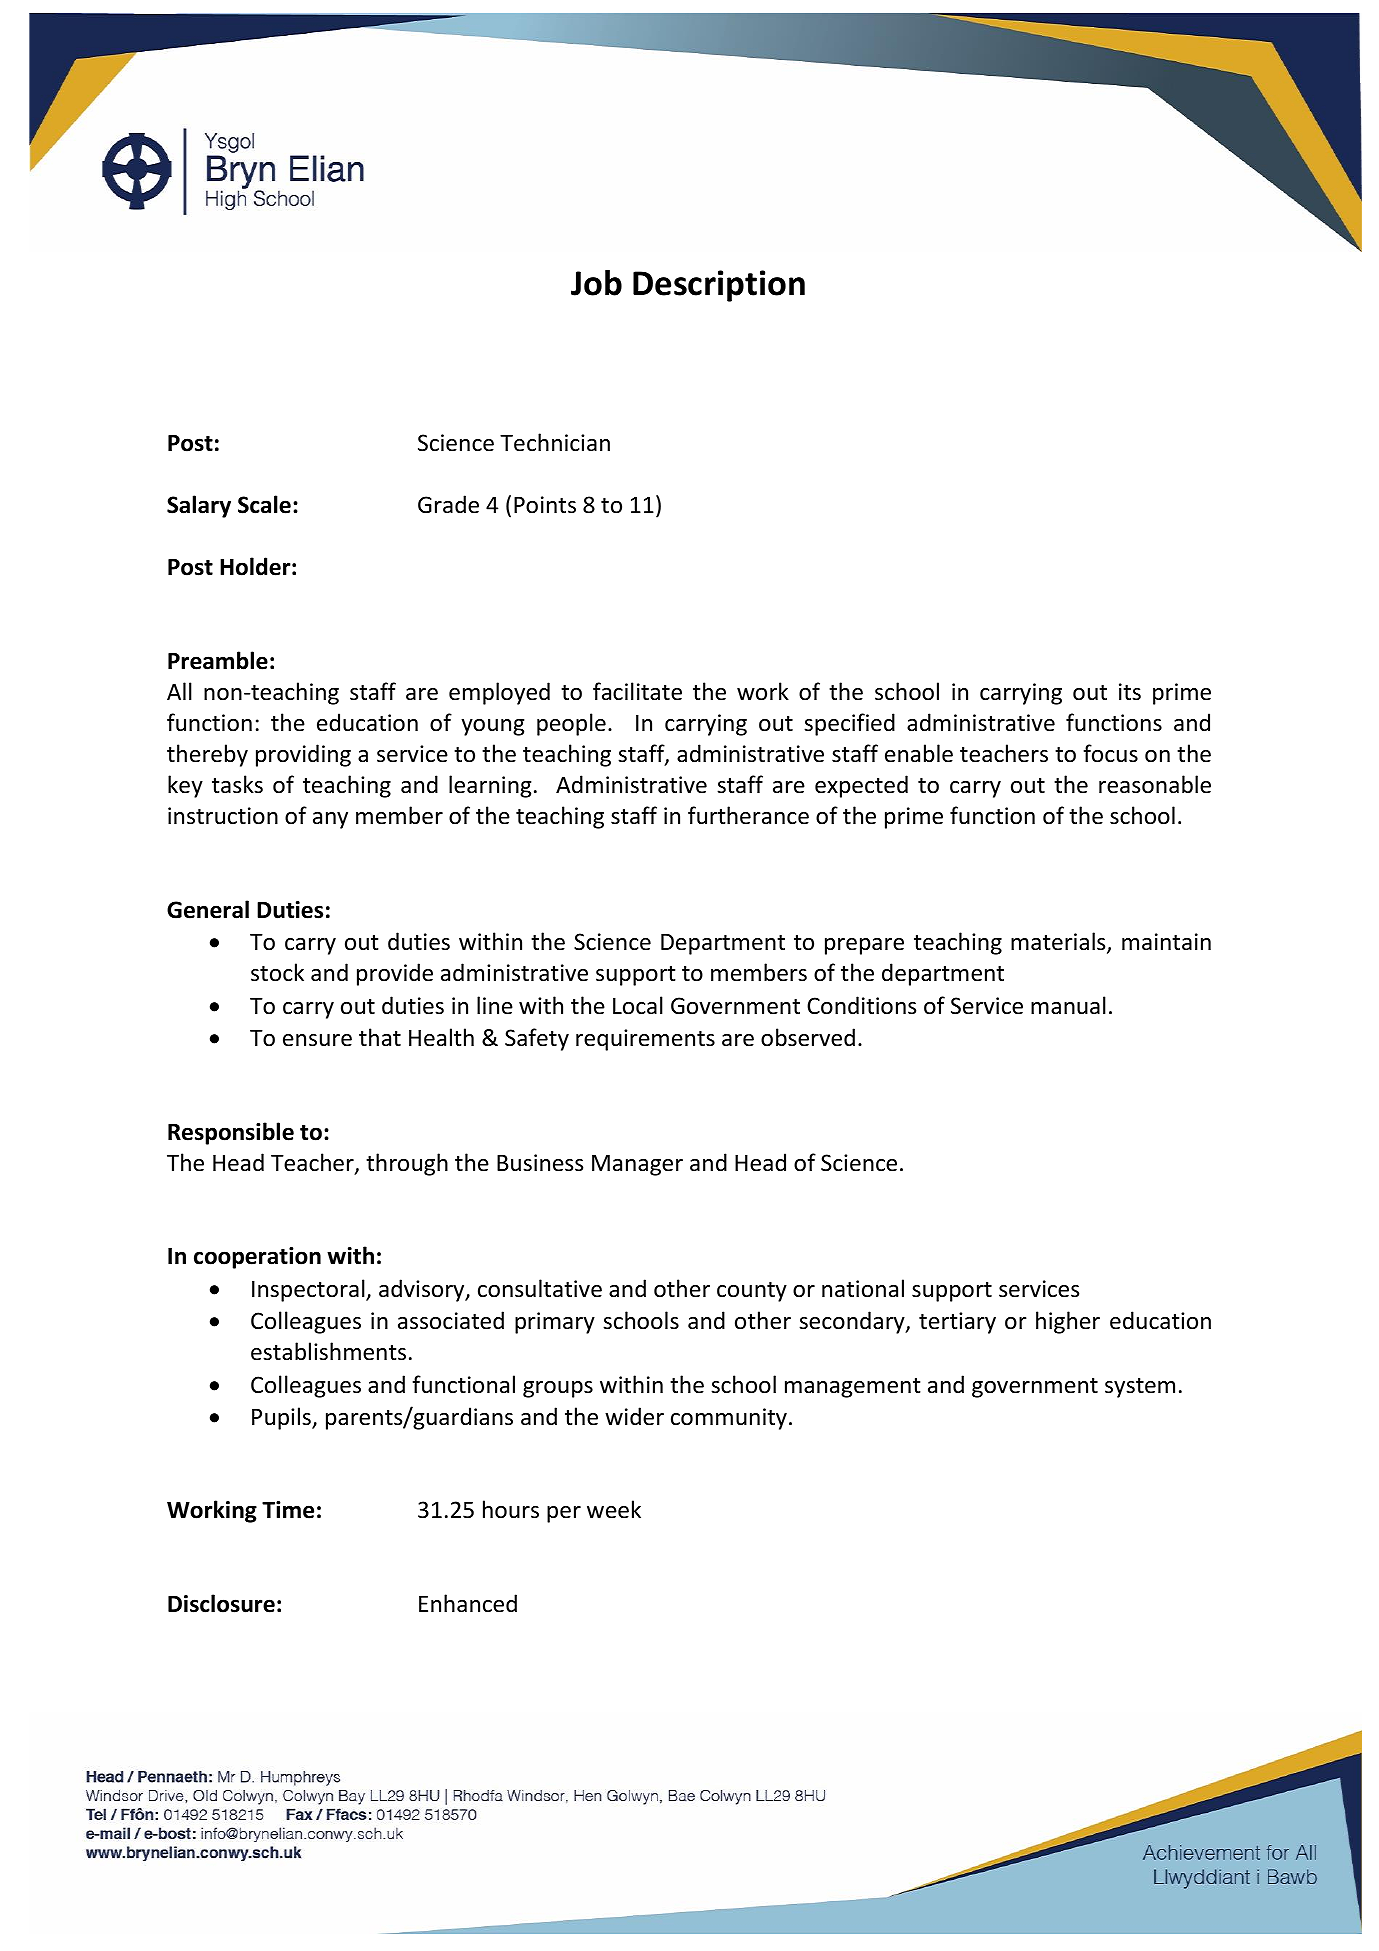 The width and height of the screenshot is (1379, 1951). I want to click on Description, so click(719, 286).
